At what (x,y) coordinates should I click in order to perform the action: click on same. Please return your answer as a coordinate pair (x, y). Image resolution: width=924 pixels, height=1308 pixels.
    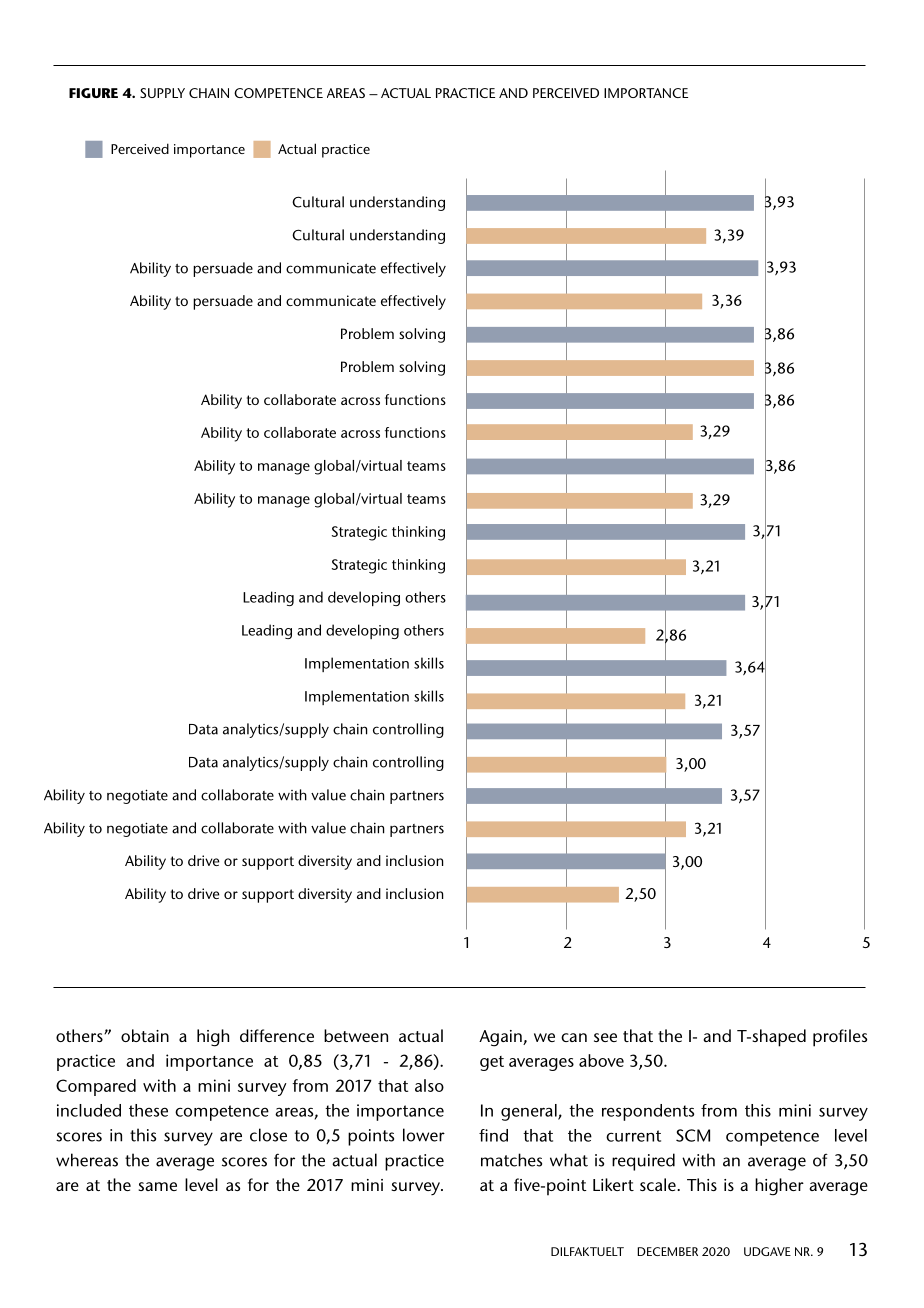
    Looking at the image, I should click on (157, 1186).
